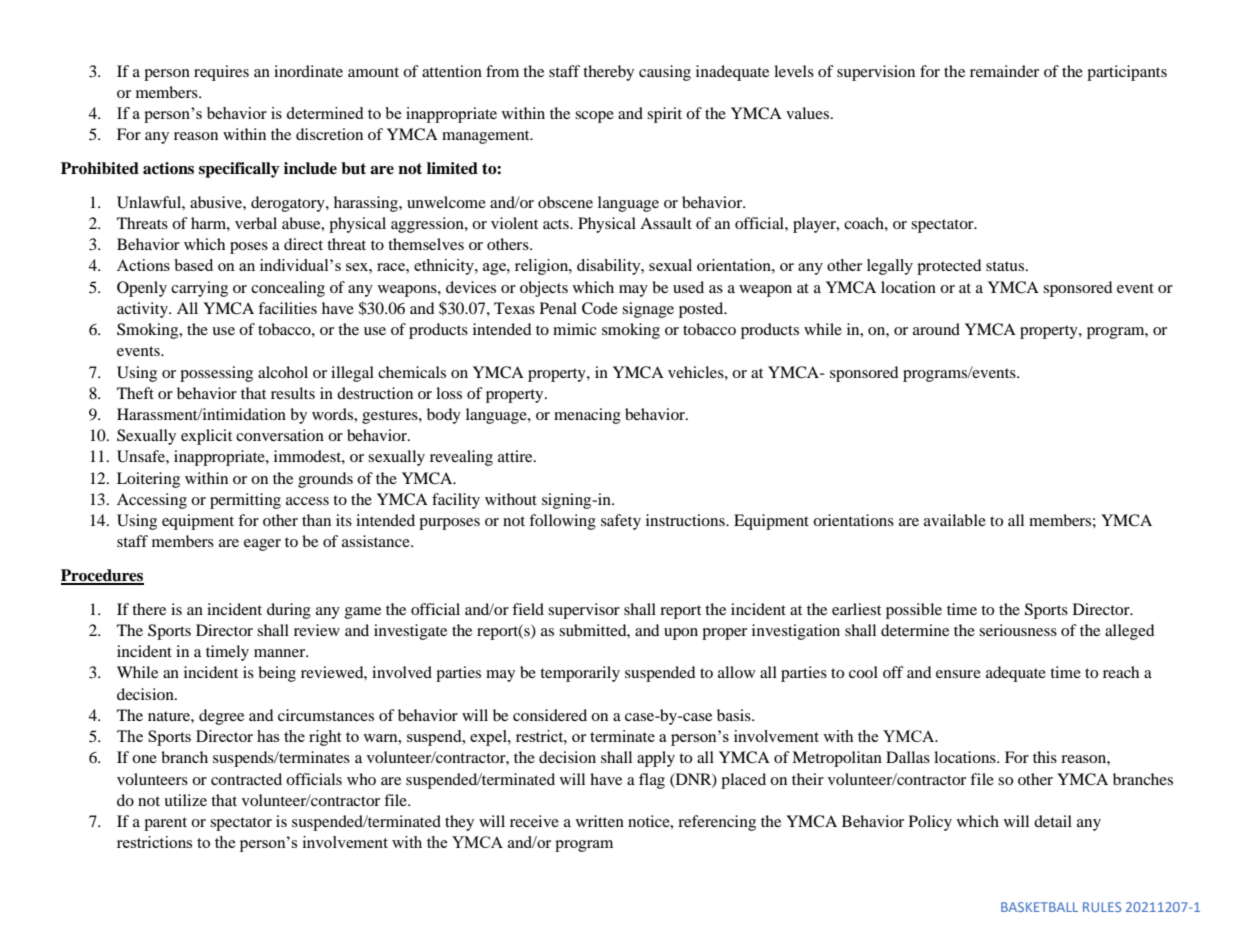  What do you see at coordinates (216, 374) in the screenshot?
I see `possessing` at bounding box center [216, 374].
